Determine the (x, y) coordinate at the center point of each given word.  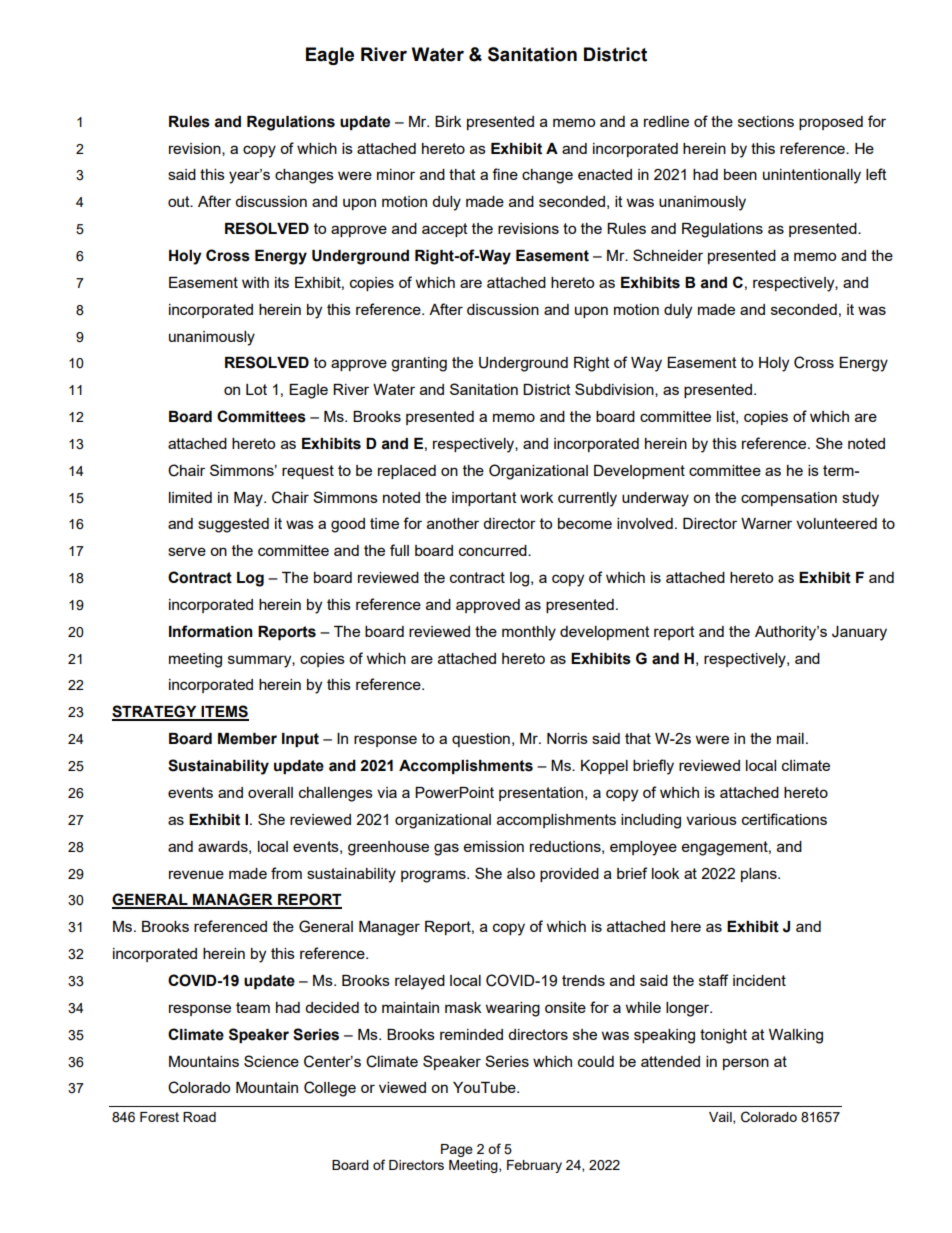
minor (396, 174)
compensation (789, 499)
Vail (721, 1118)
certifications (784, 819)
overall (270, 792)
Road (199, 1117)
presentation (541, 794)
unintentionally (812, 176)
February (534, 1166)
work (536, 497)
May (249, 499)
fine (505, 174)
